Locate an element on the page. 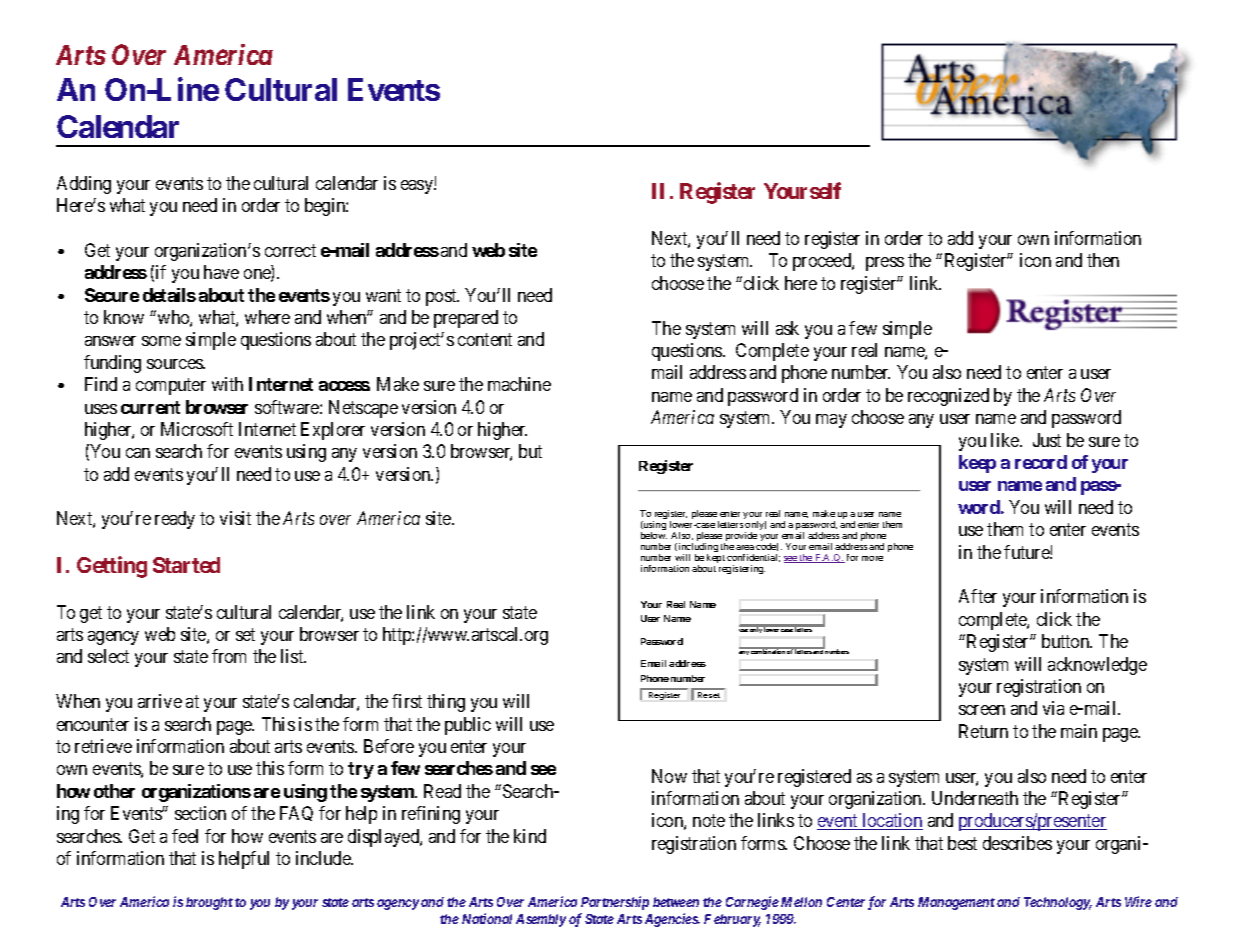 The width and height of the document is (1233, 952). some is located at coordinates (161, 341).
